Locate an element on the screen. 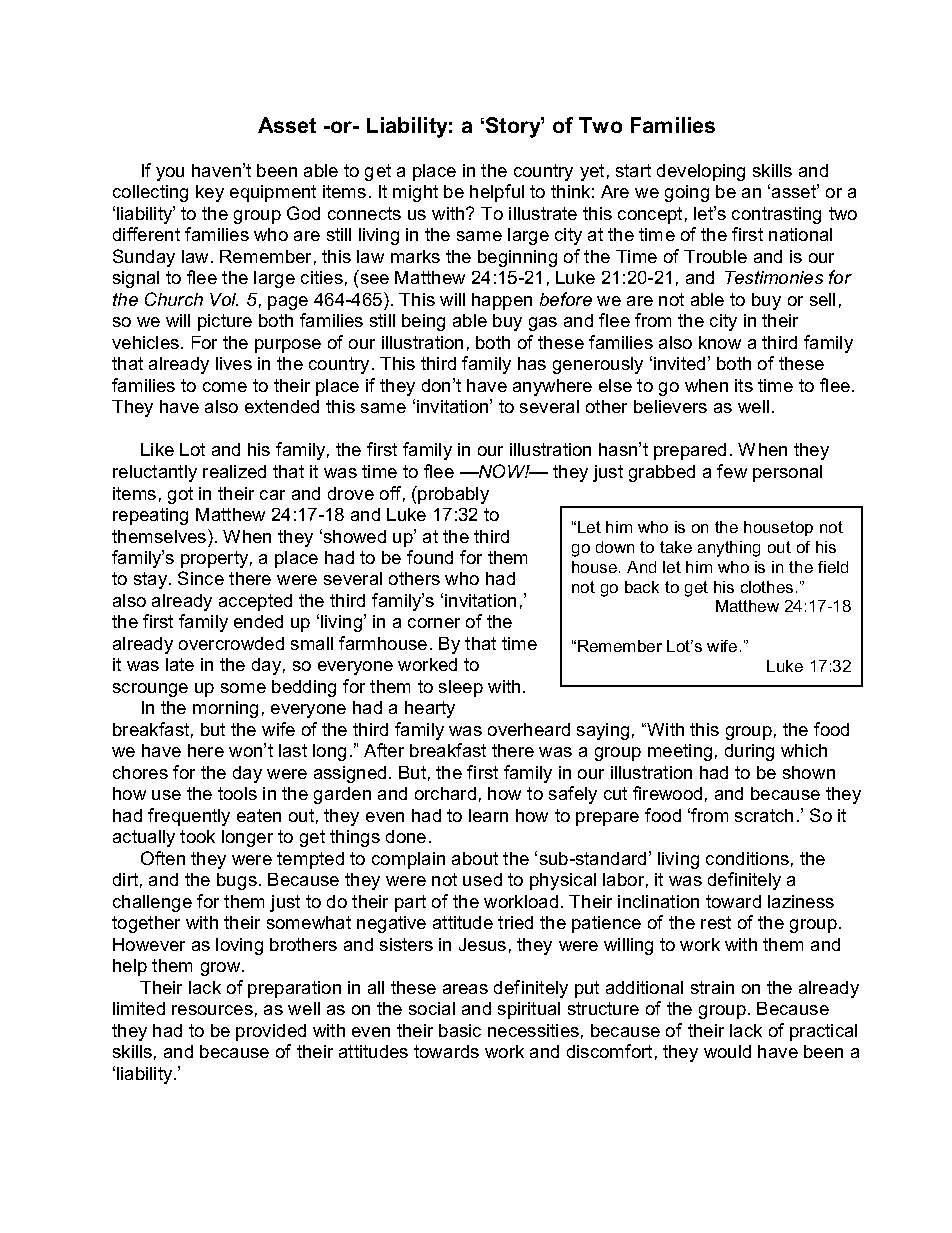 This screenshot has width=952, height=1233. contrasting is located at coordinates (776, 215).
